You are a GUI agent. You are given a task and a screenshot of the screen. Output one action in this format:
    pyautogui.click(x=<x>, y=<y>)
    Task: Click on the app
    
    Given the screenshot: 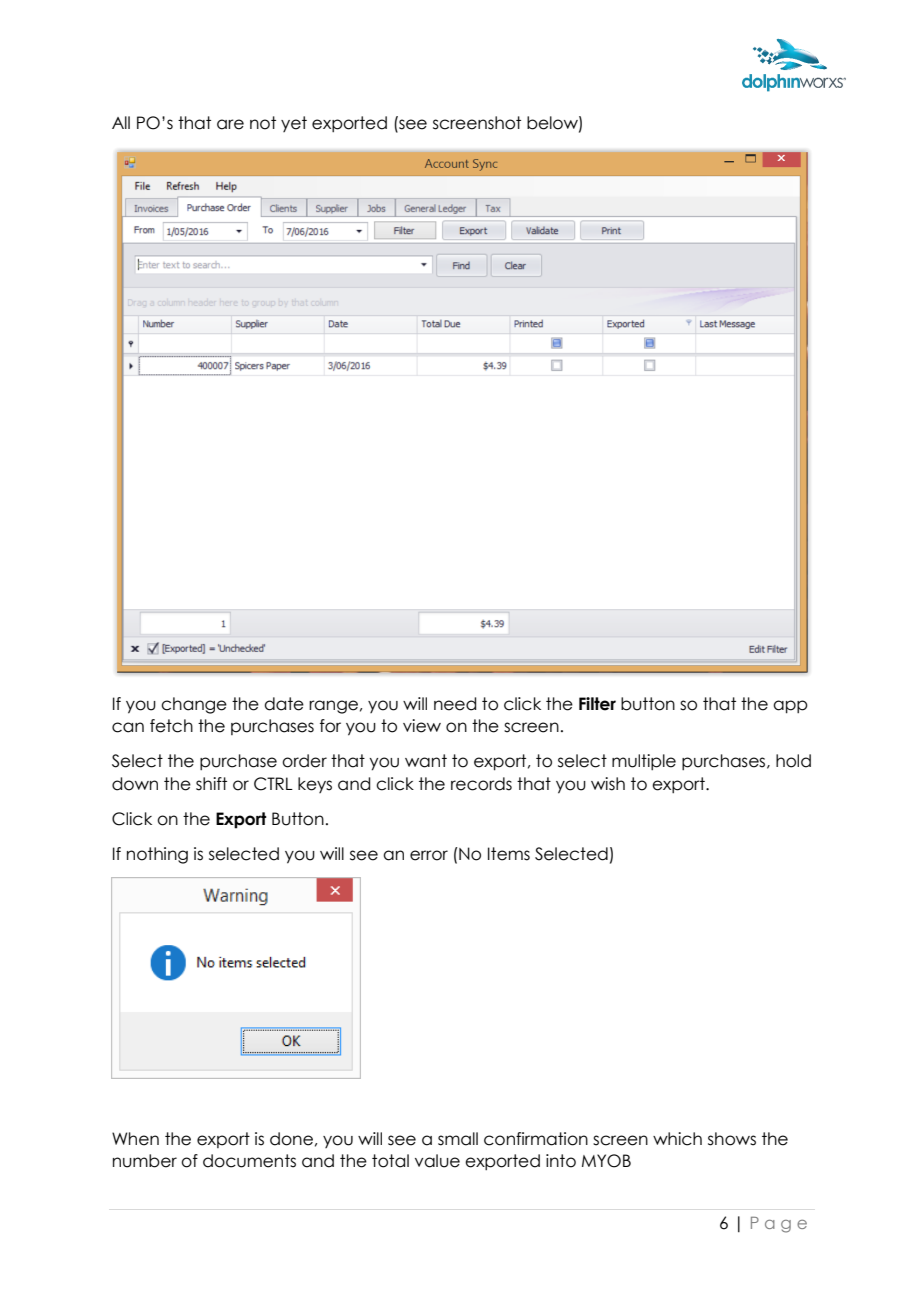 What is the action you would take?
    pyautogui.click(x=790, y=707)
